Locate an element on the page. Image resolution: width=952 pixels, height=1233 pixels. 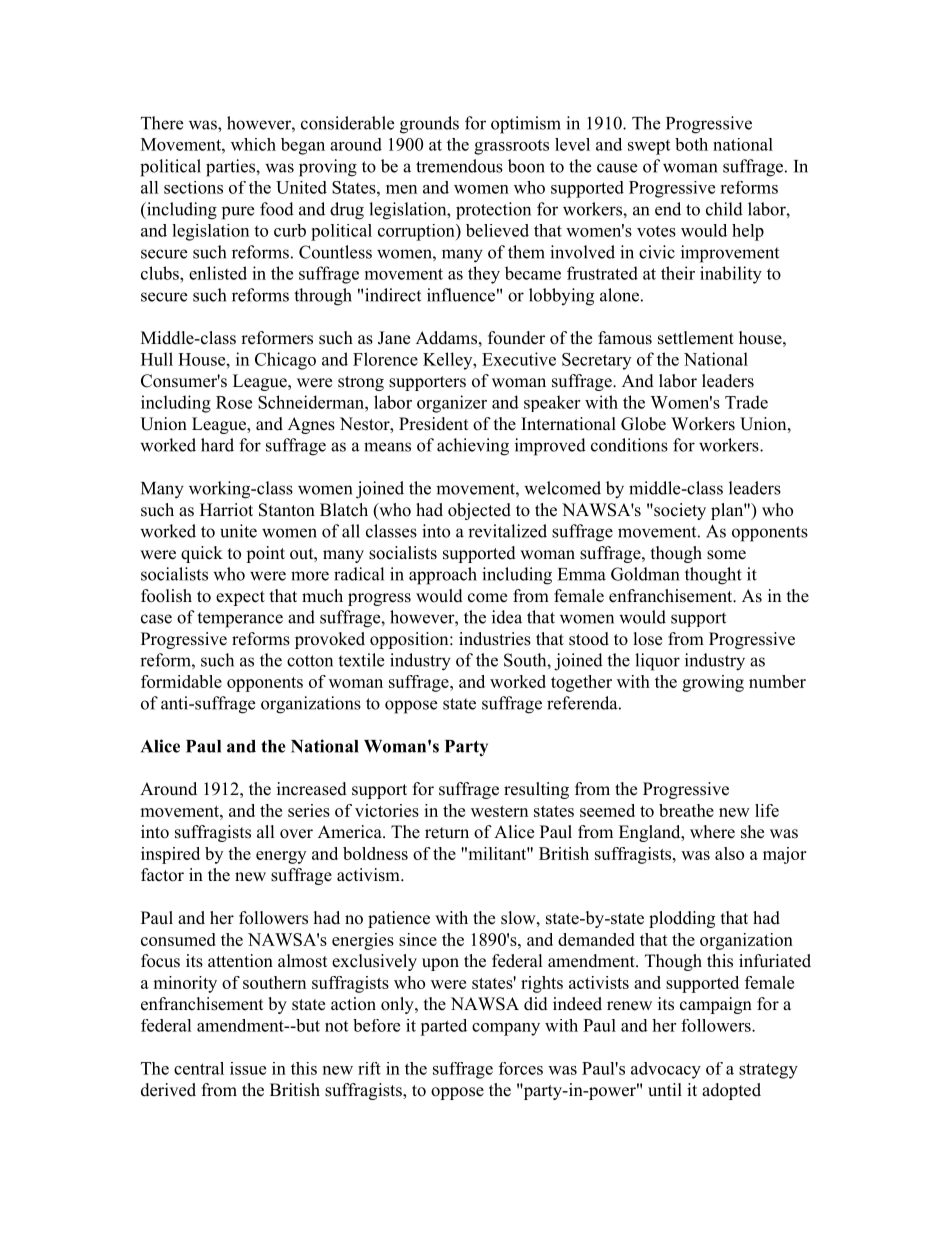
both is located at coordinates (691, 144).
